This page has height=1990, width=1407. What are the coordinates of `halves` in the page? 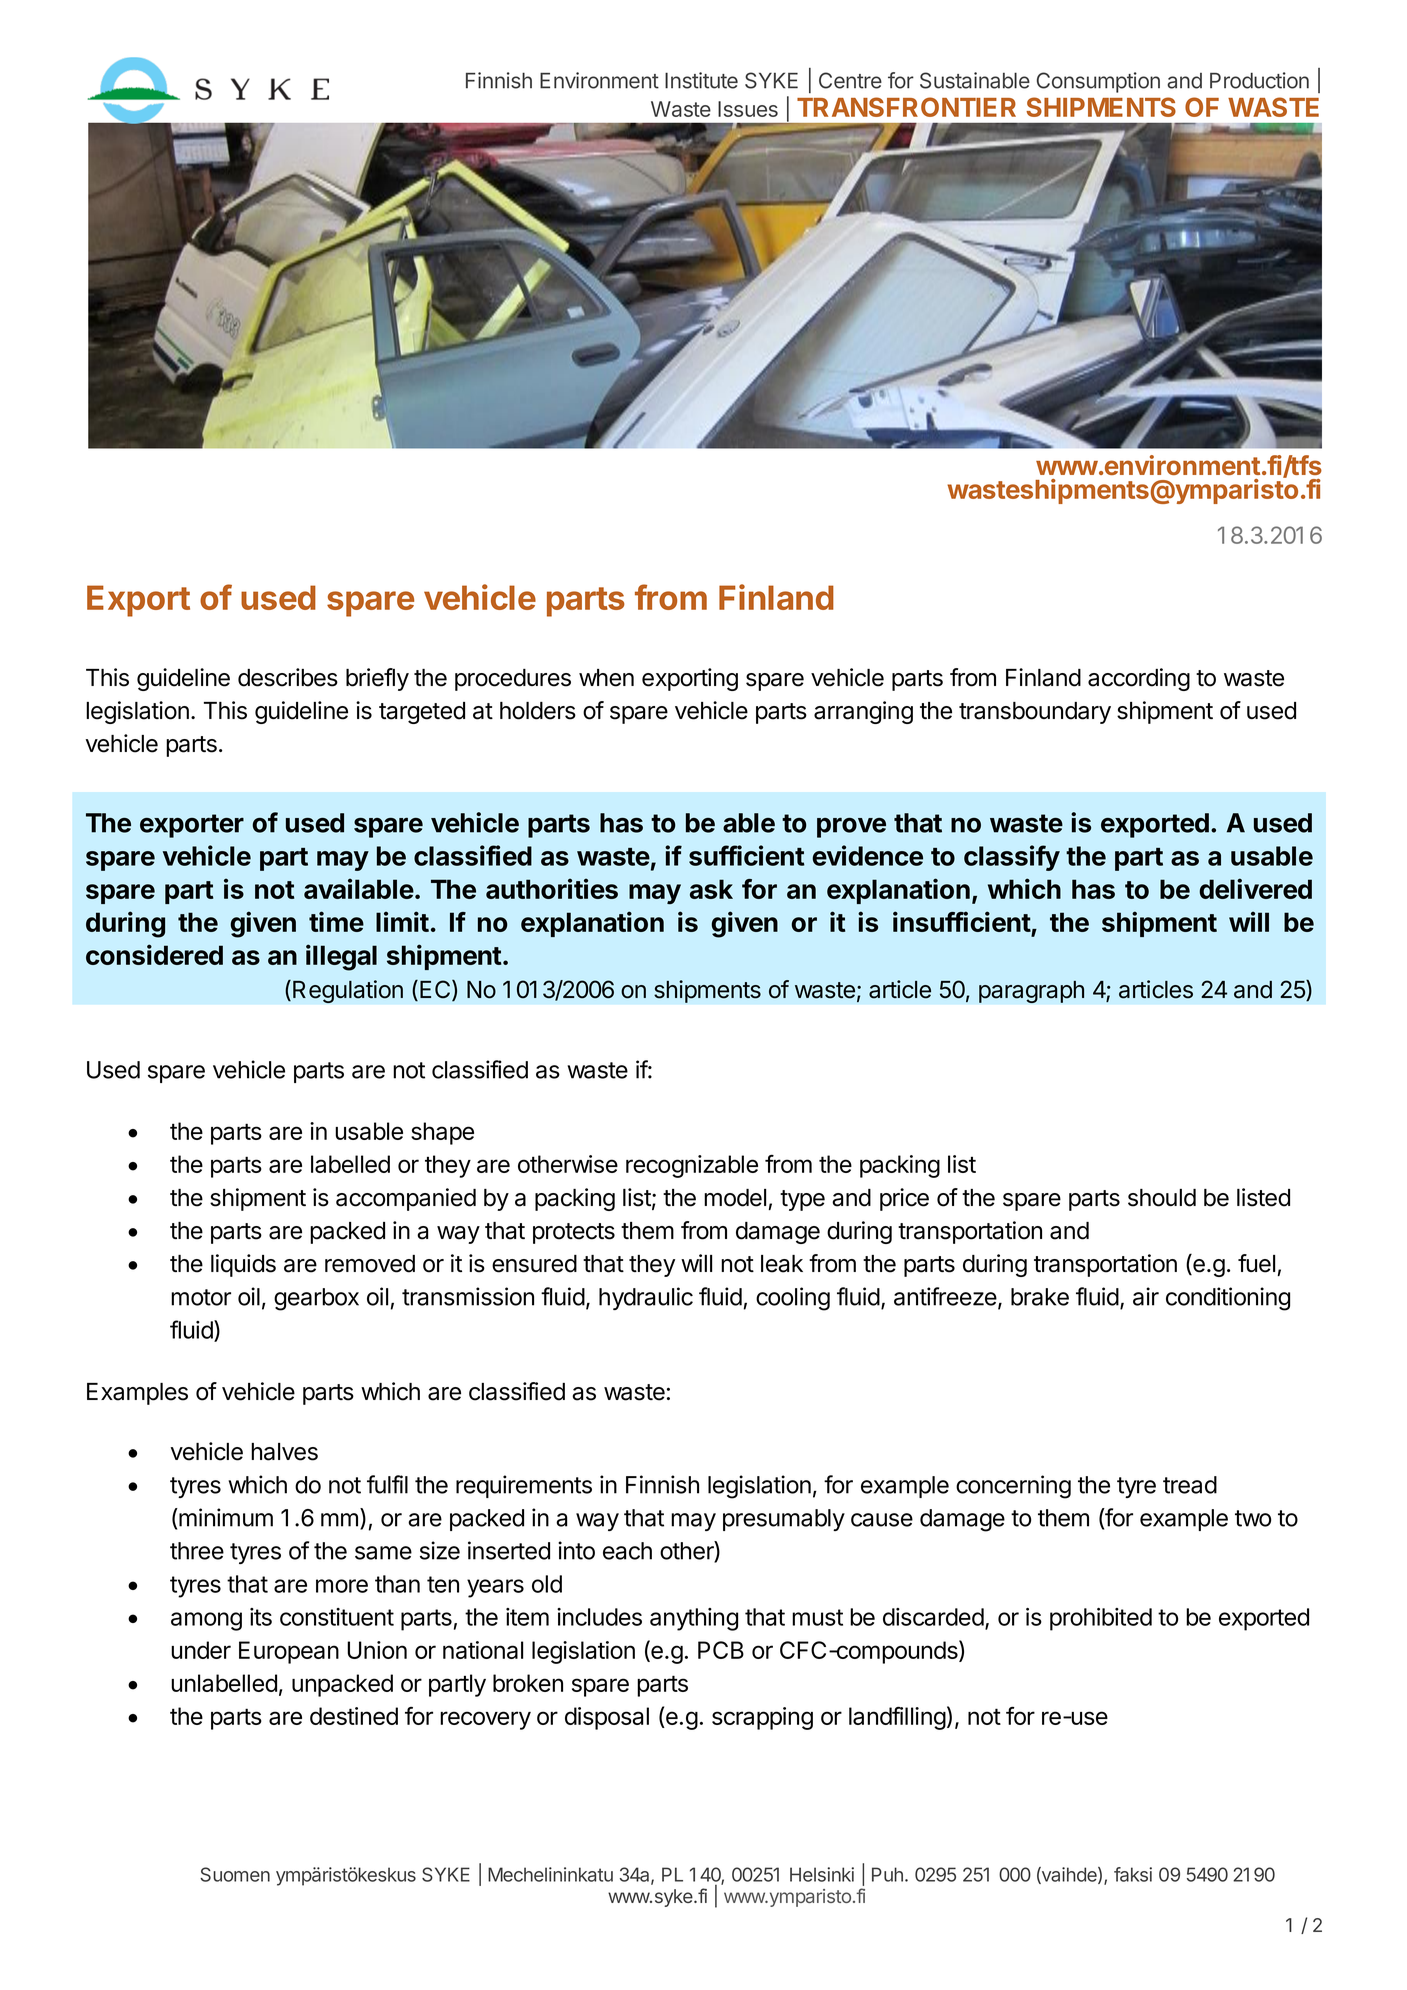 It's located at (284, 1452).
